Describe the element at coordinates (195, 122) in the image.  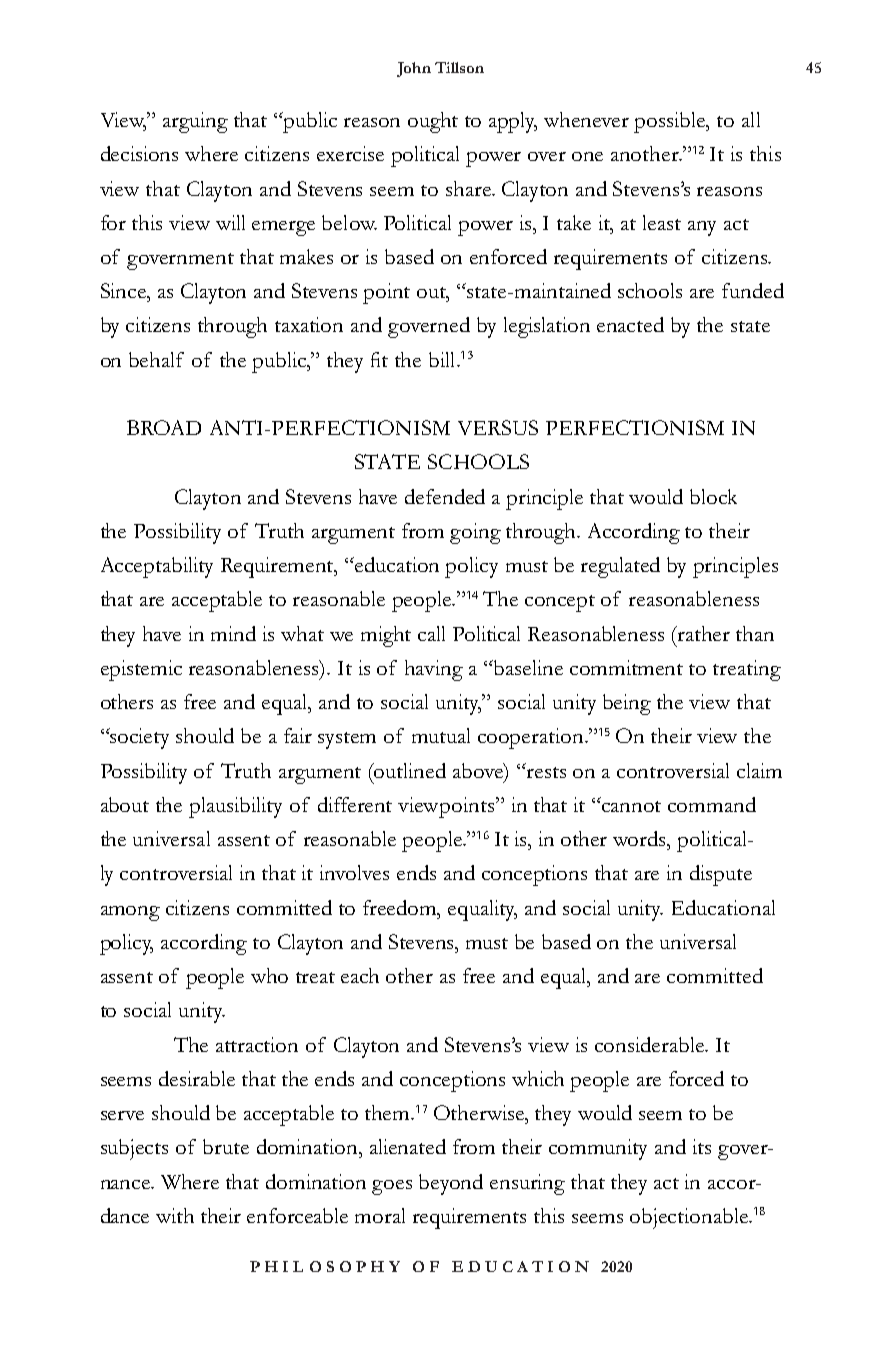
I see `arguing` at that location.
